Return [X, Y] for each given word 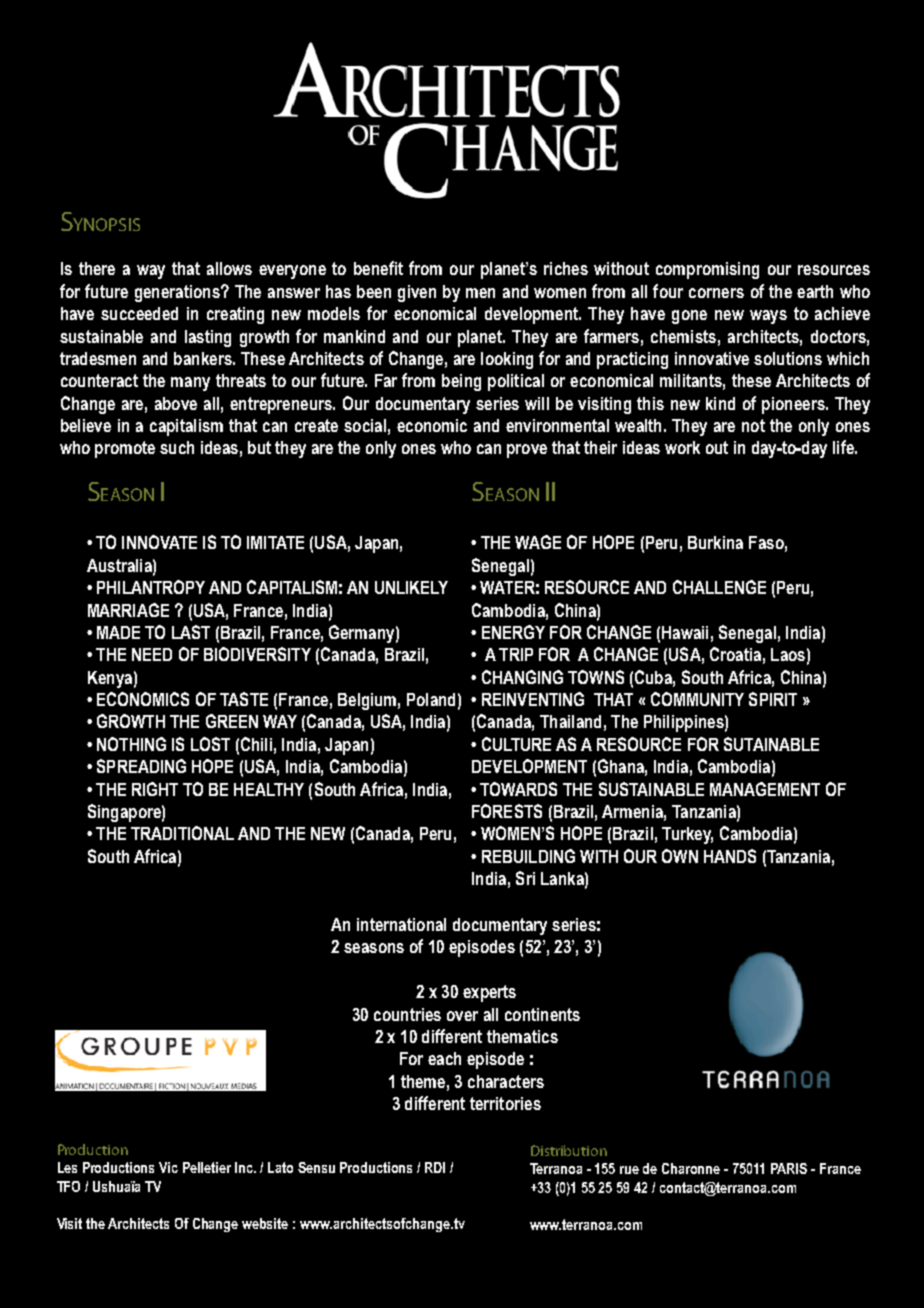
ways [768, 317]
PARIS [789, 1168]
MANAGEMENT [765, 789]
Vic [168, 1167]
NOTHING [131, 744]
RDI [435, 1167]
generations [178, 293]
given [417, 293]
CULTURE [516, 744]
